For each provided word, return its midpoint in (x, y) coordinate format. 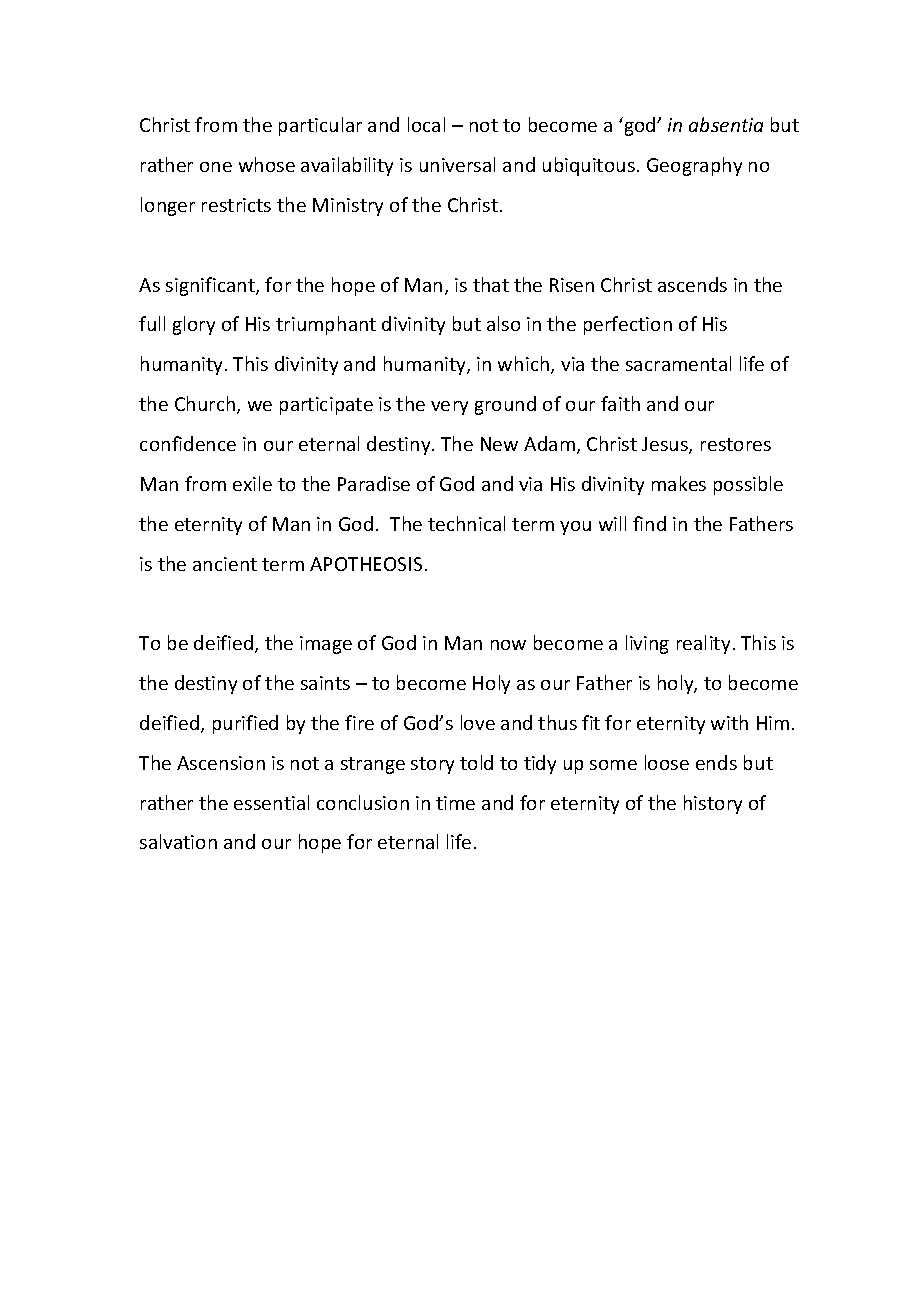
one (216, 167)
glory (194, 325)
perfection (628, 325)
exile (252, 483)
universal (457, 164)
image (326, 645)
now (508, 645)
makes (679, 483)
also (503, 323)
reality (703, 644)
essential (271, 802)
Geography (694, 166)
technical (466, 523)
